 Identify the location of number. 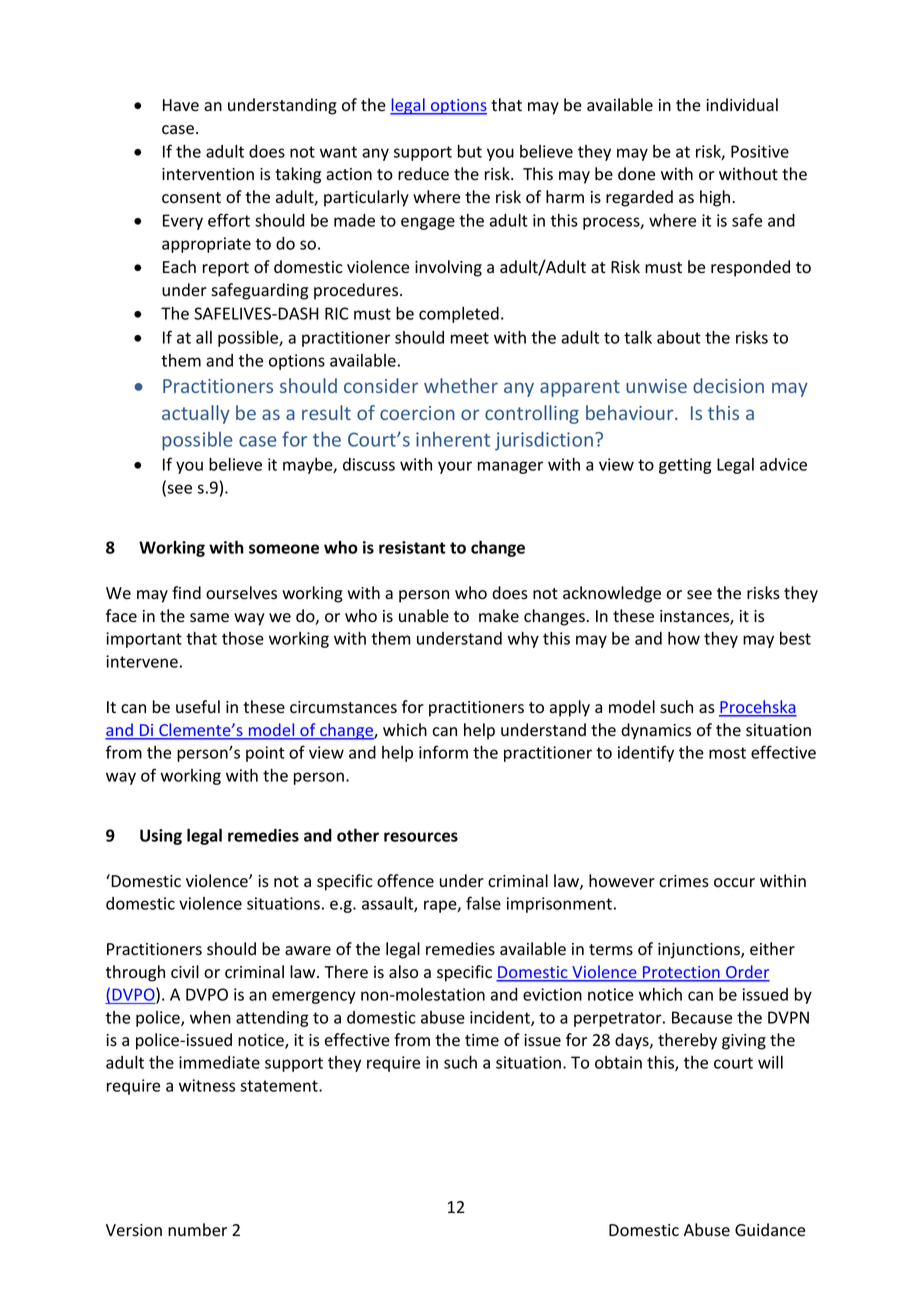
(197, 1230).
